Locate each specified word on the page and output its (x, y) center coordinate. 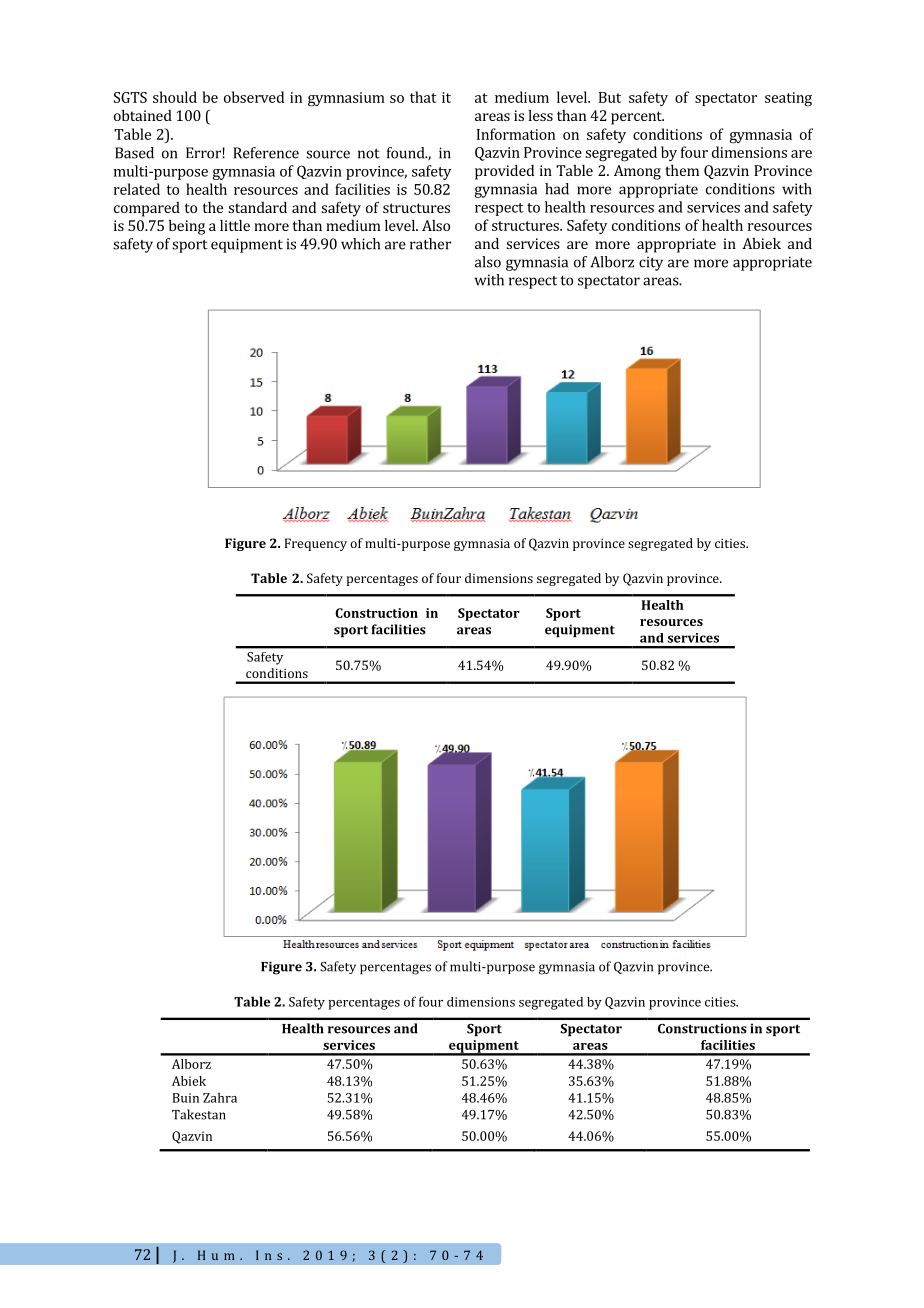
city (651, 263)
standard (257, 207)
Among (637, 172)
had (557, 189)
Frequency (316, 544)
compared (147, 209)
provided (504, 172)
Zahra (220, 1097)
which (360, 244)
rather (430, 244)
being (187, 227)
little (235, 225)
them (682, 170)
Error (204, 153)
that (423, 97)
